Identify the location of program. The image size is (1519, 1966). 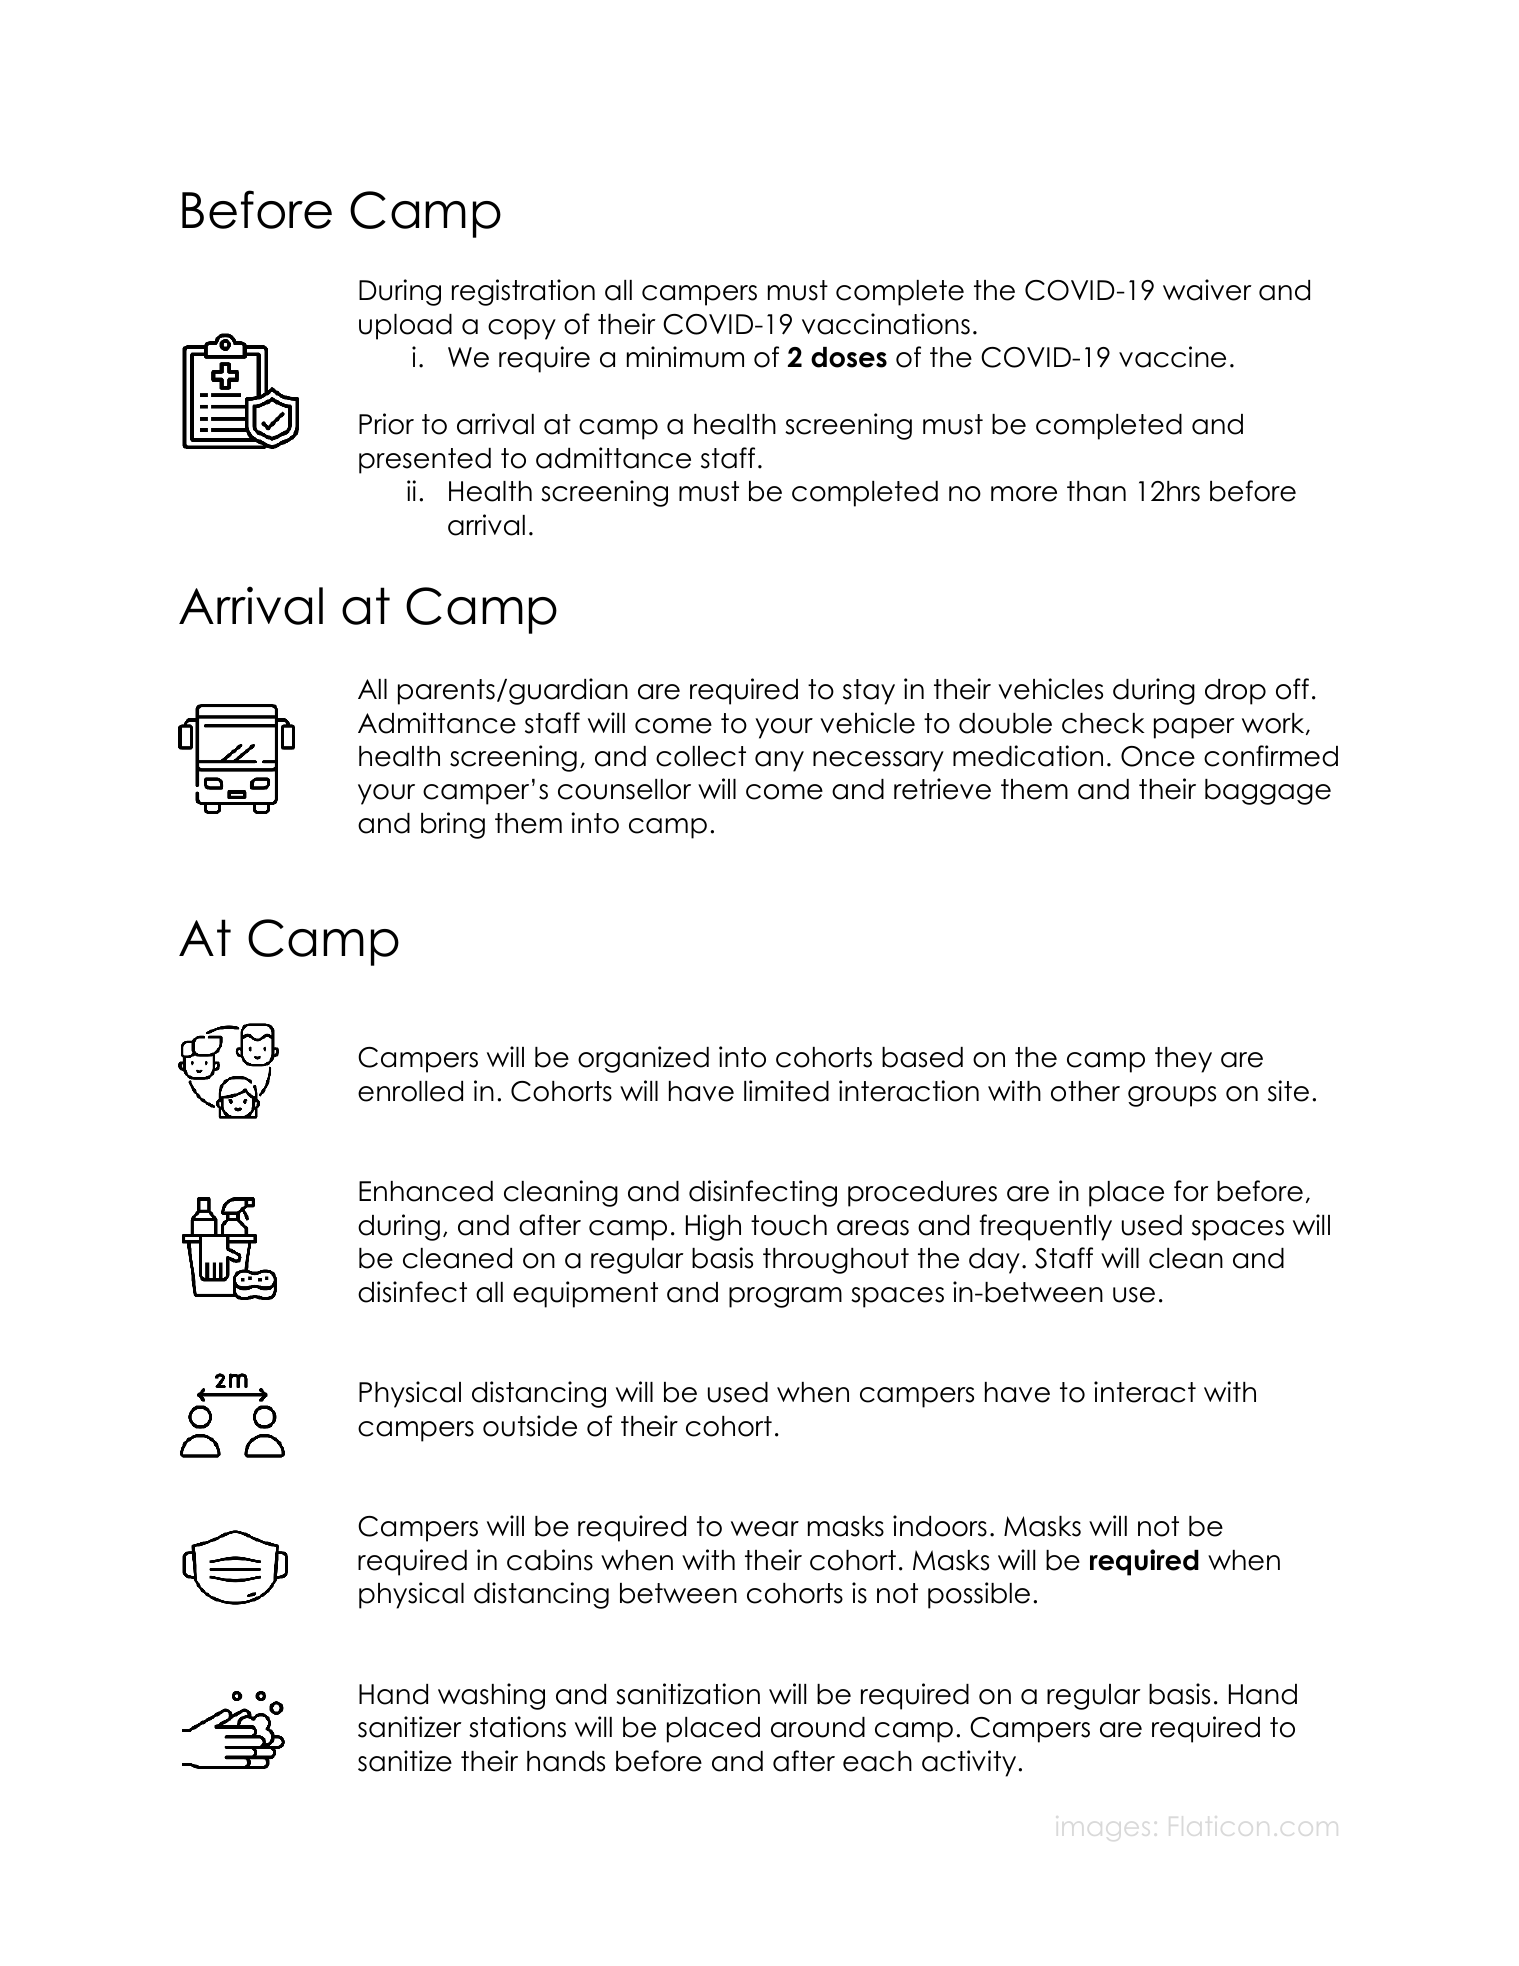
(785, 1297).
